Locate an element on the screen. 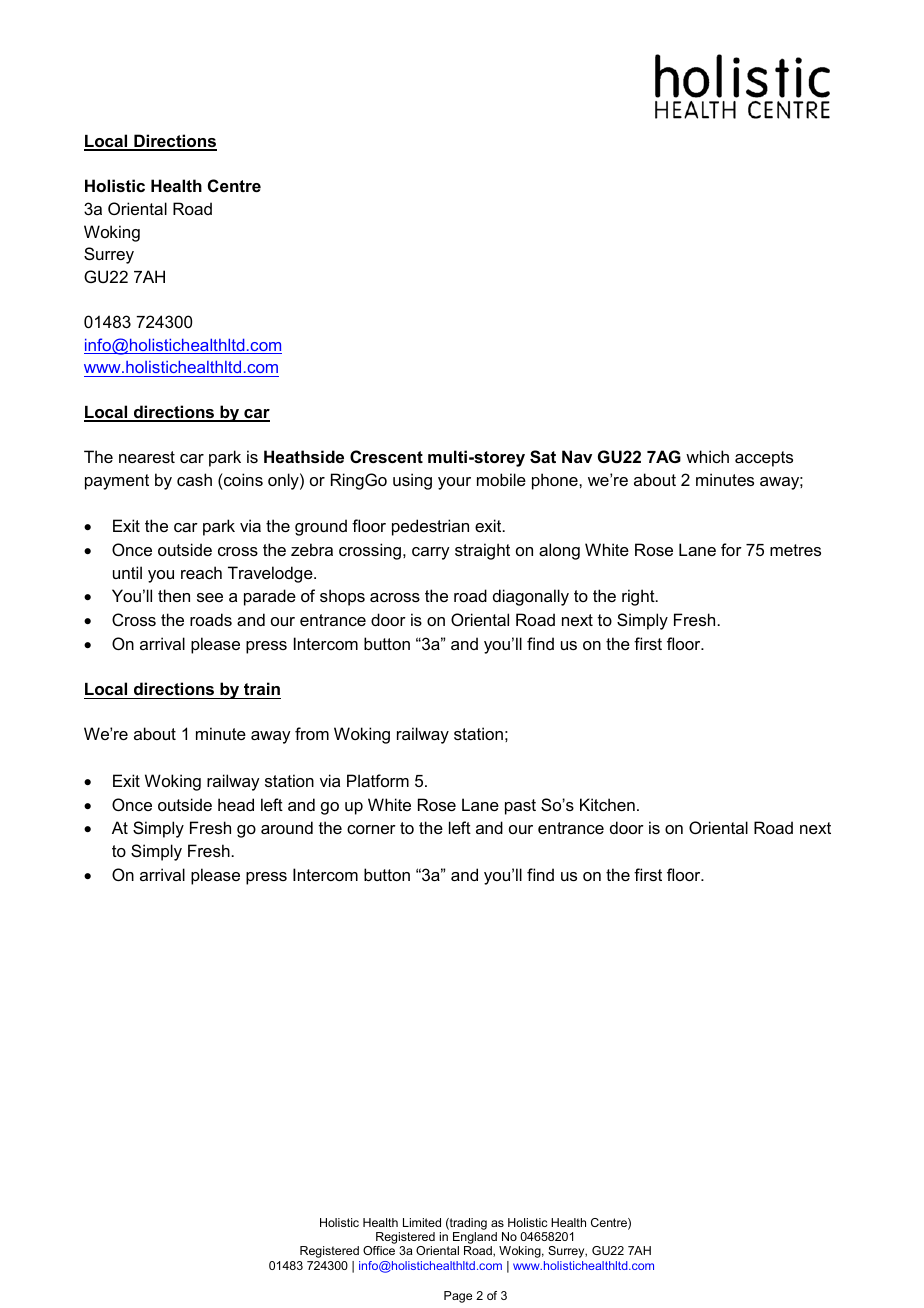 This screenshot has height=1308, width=924. your is located at coordinates (454, 483).
